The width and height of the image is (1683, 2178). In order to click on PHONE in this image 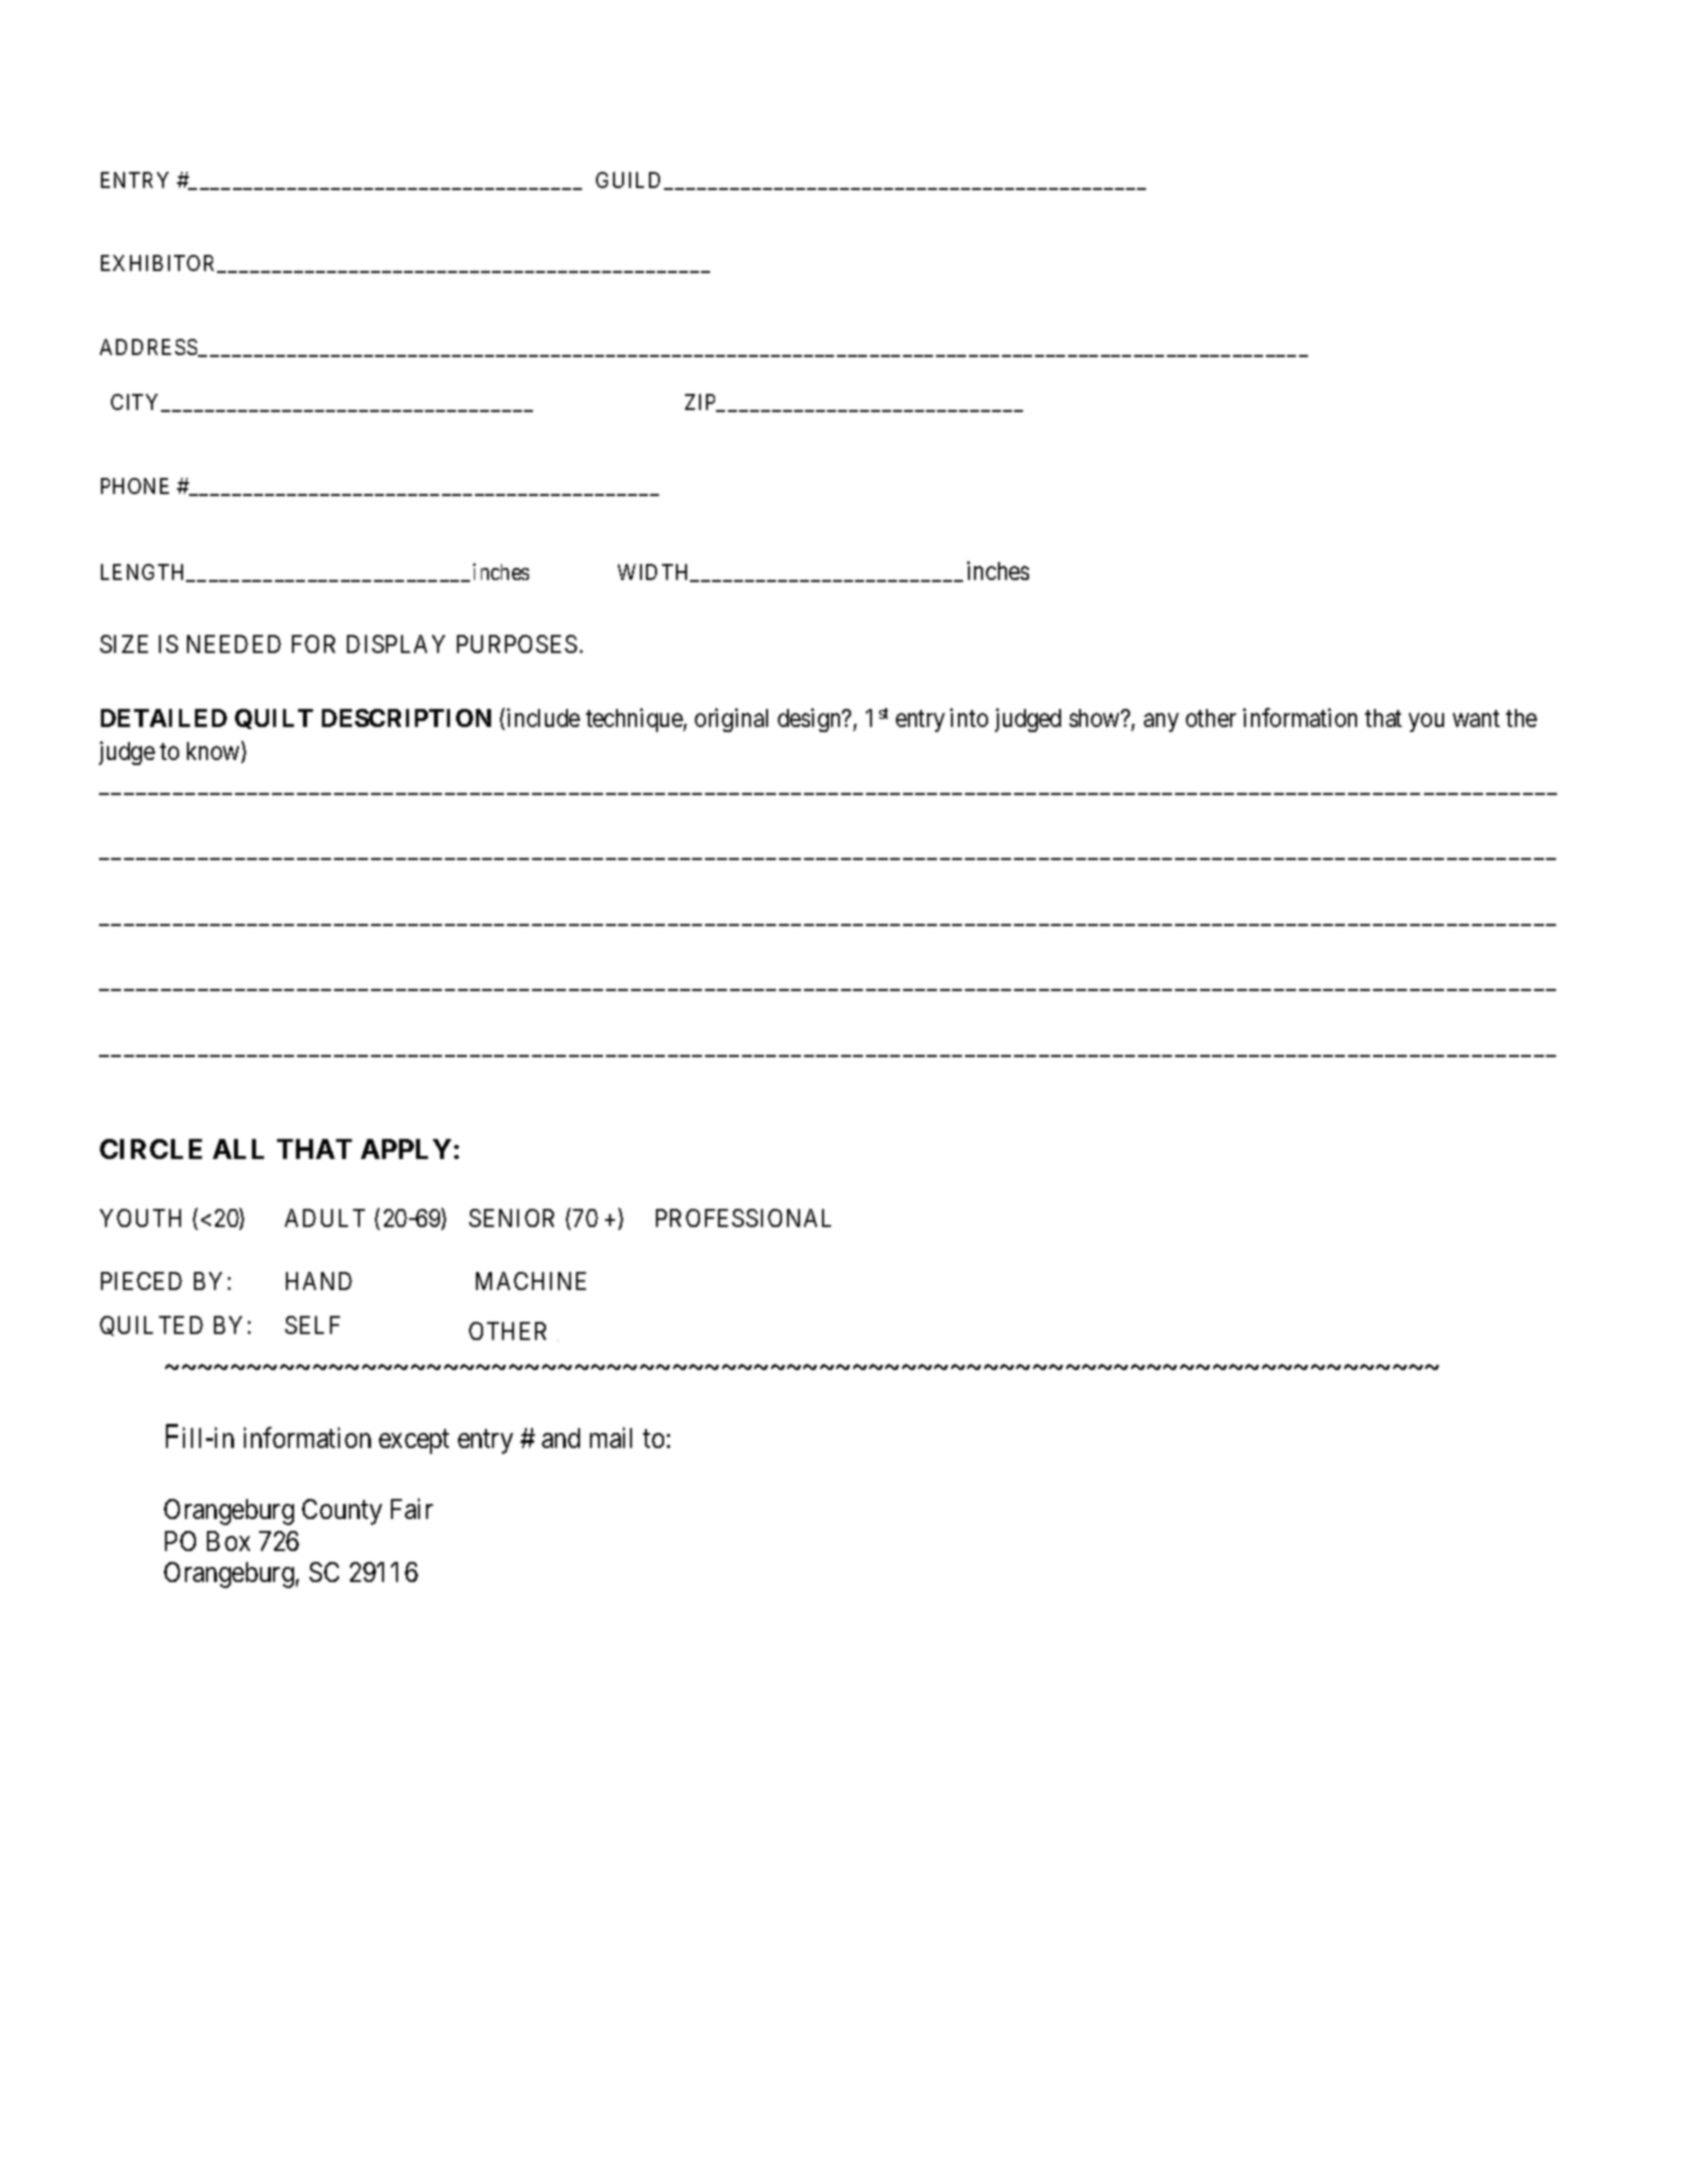, I will do `click(135, 486)`.
